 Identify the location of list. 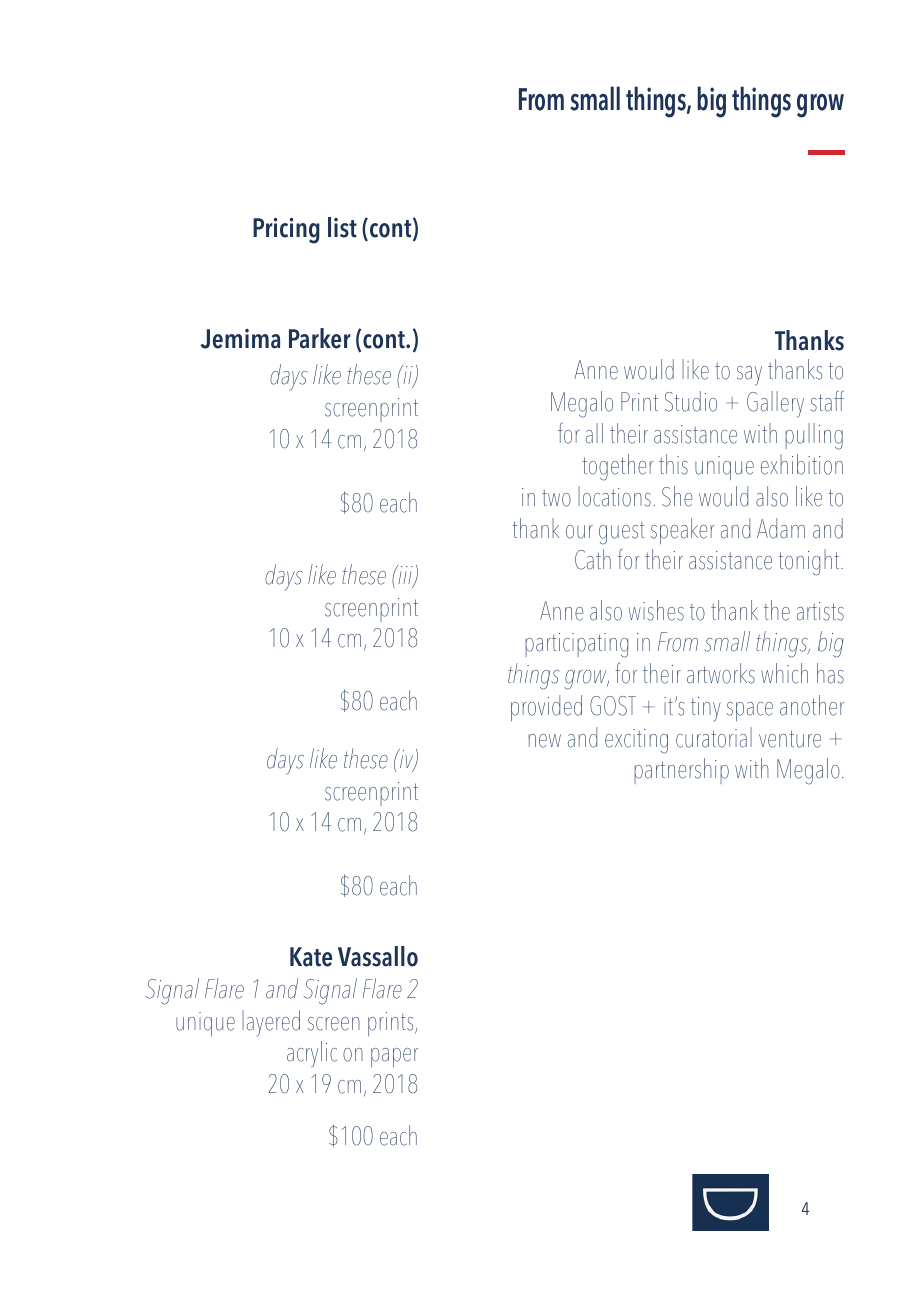
(342, 227).
